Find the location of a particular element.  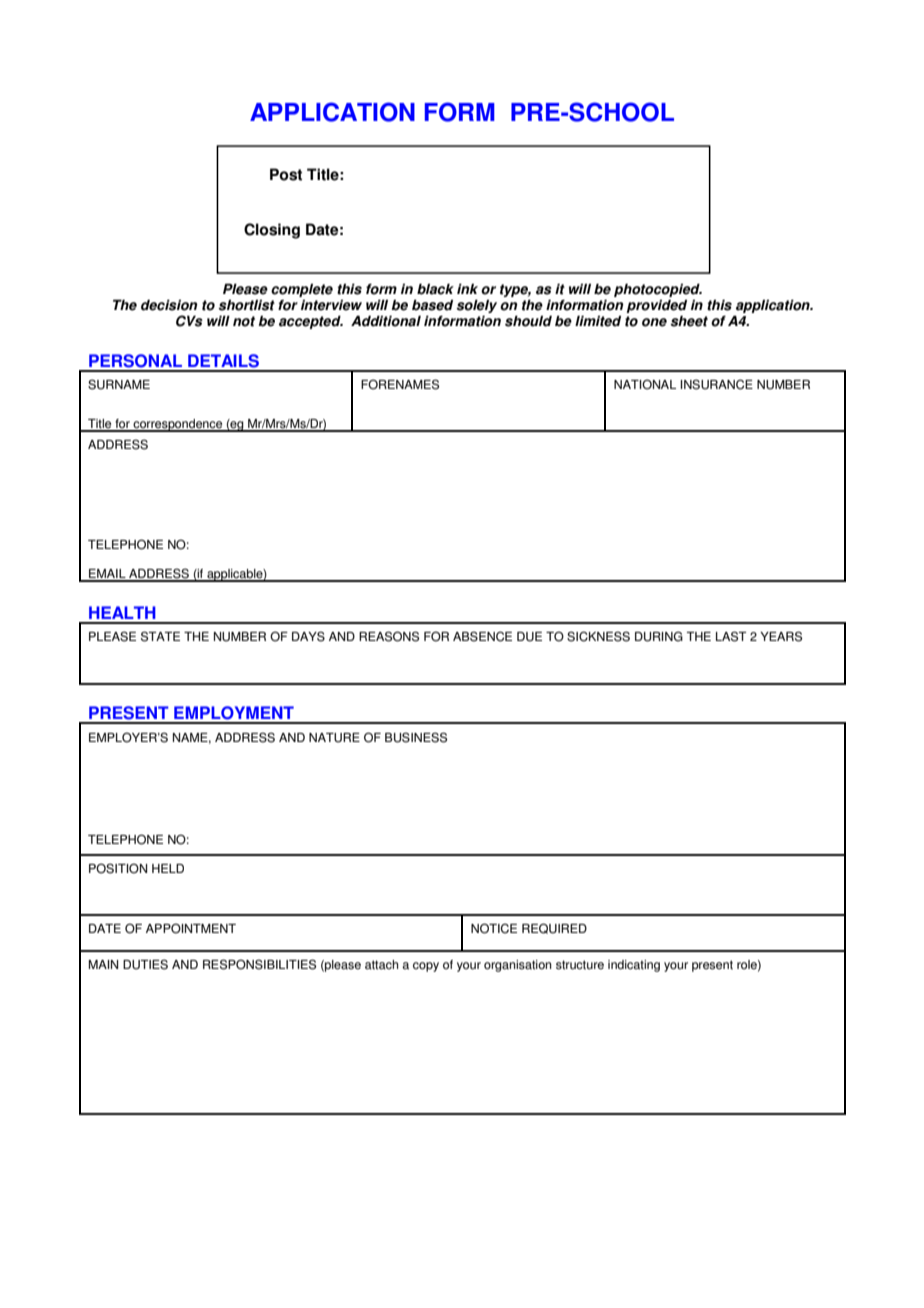

Closing is located at coordinates (272, 231).
